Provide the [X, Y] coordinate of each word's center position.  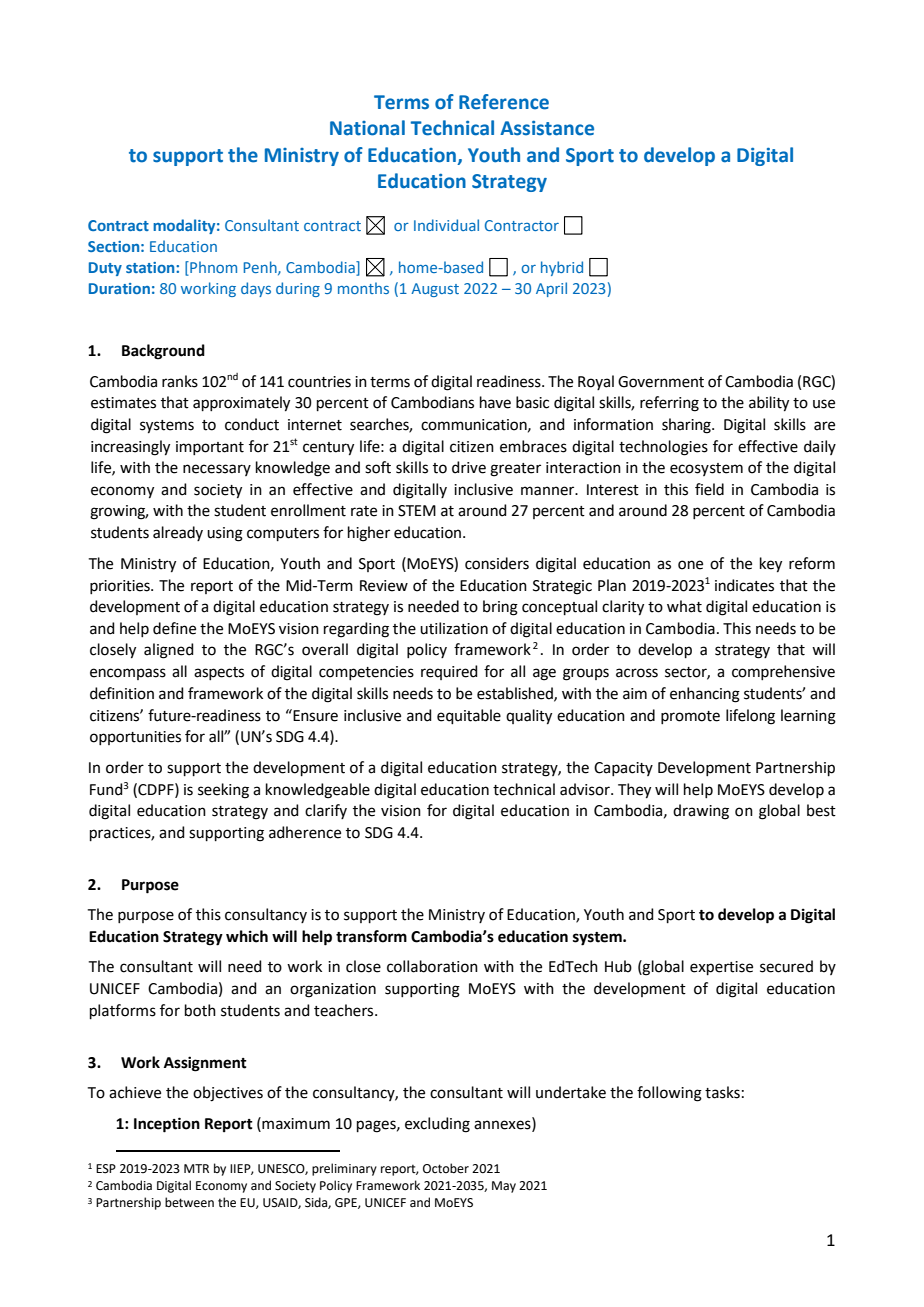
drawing [701, 812]
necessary [217, 470]
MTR [196, 1168]
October [446, 1168]
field [709, 489]
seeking [223, 791]
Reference [504, 102]
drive [469, 467]
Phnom [212, 268]
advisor [586, 789]
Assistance [547, 128]
